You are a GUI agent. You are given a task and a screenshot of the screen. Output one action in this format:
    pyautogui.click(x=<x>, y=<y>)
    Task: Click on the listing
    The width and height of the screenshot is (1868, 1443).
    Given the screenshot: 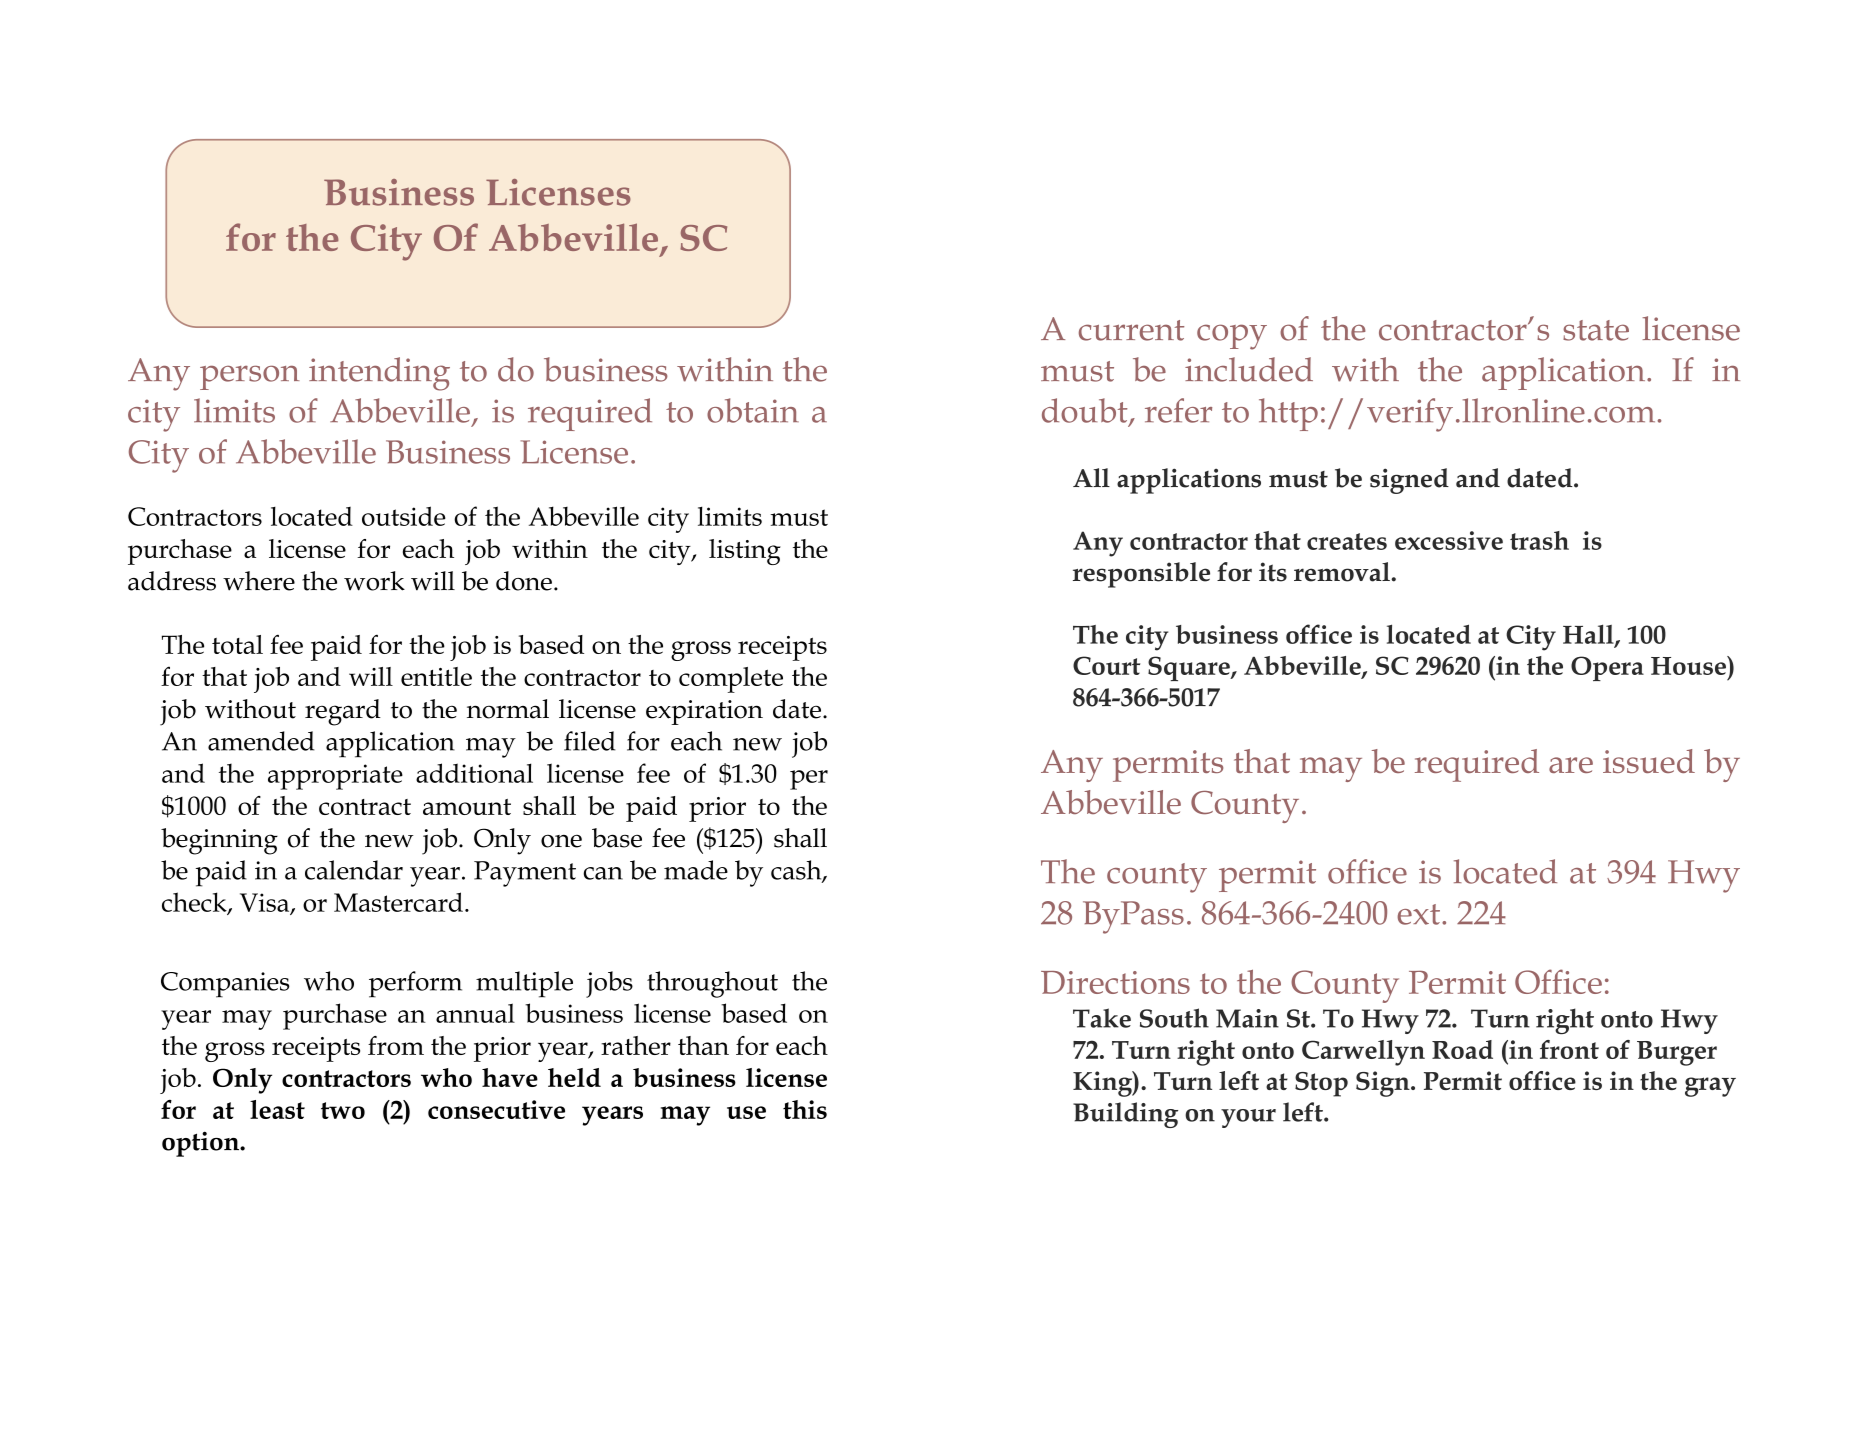 What is the action you would take?
    pyautogui.click(x=745, y=552)
